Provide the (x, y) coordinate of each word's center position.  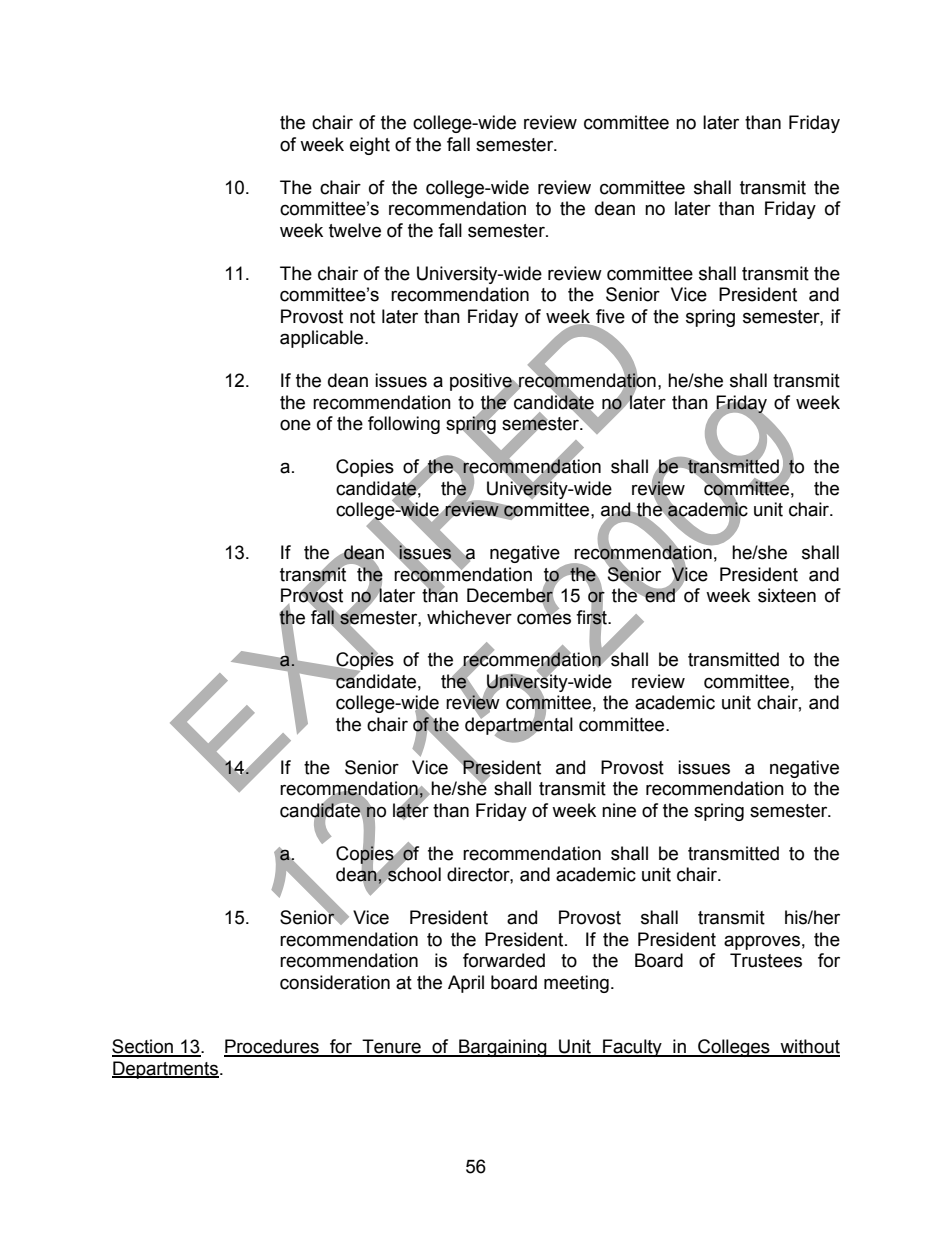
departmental (519, 726)
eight (370, 146)
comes (544, 618)
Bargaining (503, 1048)
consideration (335, 982)
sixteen (787, 595)
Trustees (766, 960)
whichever (469, 617)
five (610, 316)
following (404, 425)
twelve (355, 230)
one (295, 425)
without (809, 1047)
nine (619, 810)
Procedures (272, 1047)
